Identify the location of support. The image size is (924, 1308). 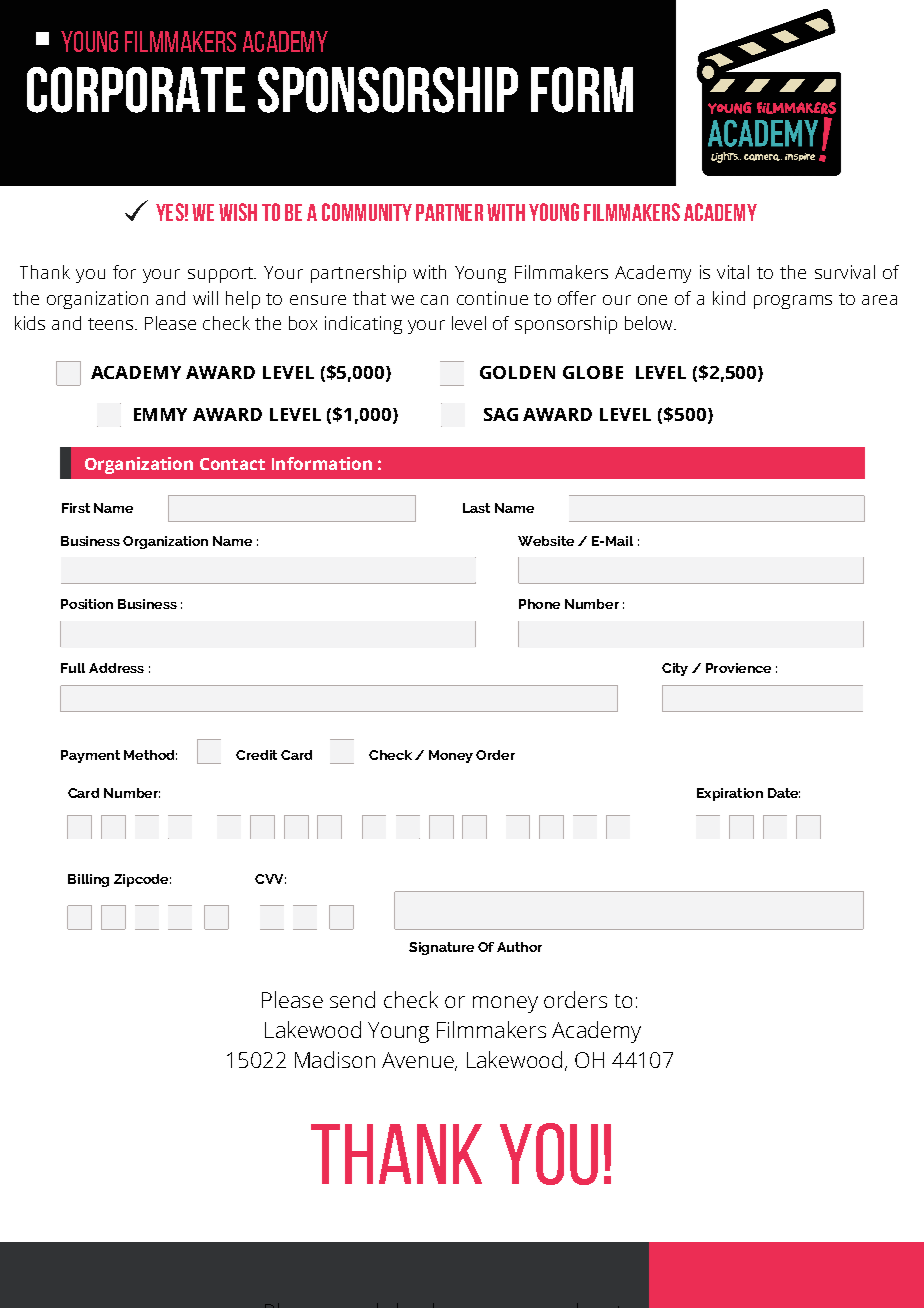
(221, 275).
